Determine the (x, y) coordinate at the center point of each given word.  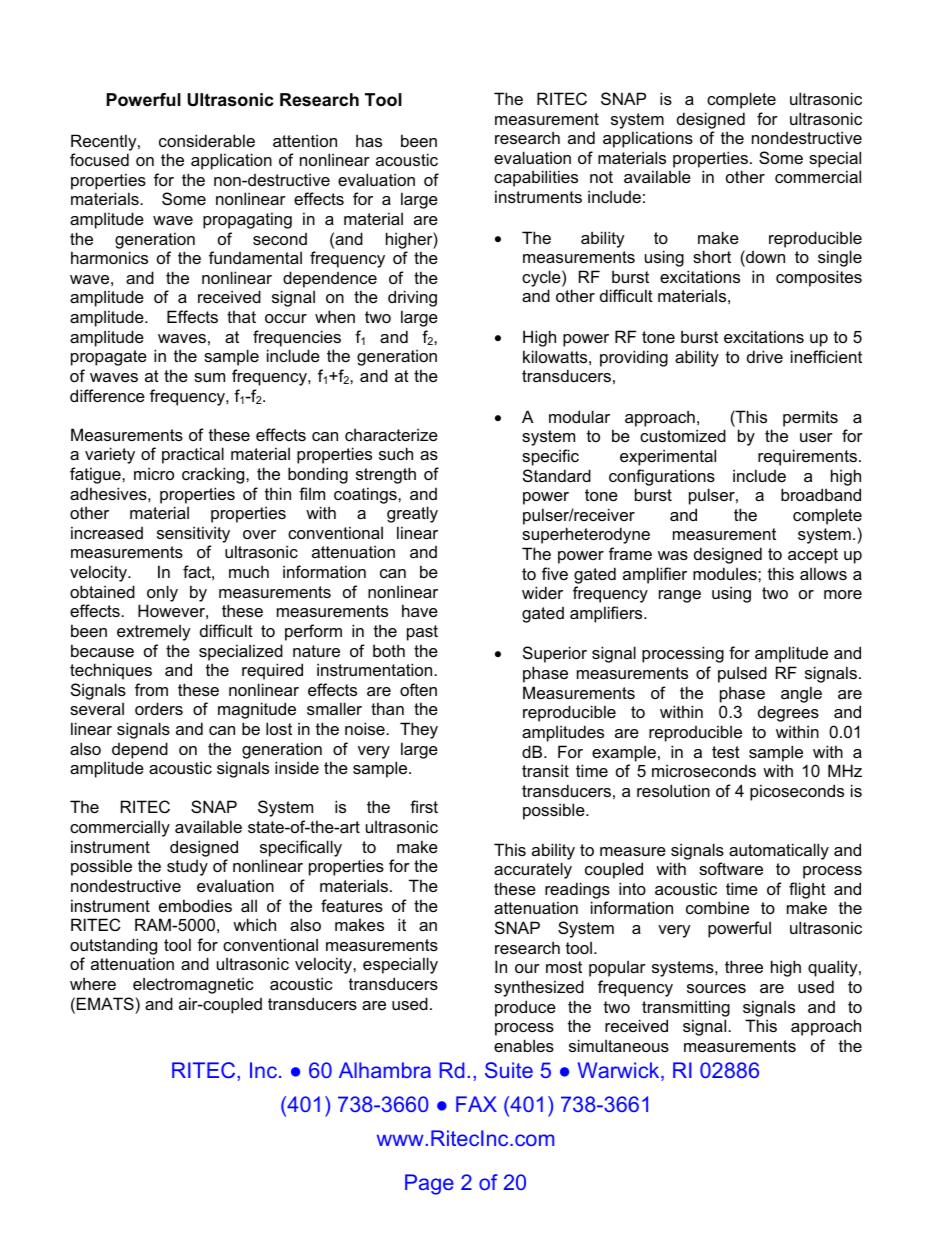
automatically (779, 851)
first (424, 806)
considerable (207, 140)
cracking (214, 475)
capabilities (536, 178)
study (187, 868)
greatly (412, 514)
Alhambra (385, 1070)
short (712, 256)
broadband (821, 494)
